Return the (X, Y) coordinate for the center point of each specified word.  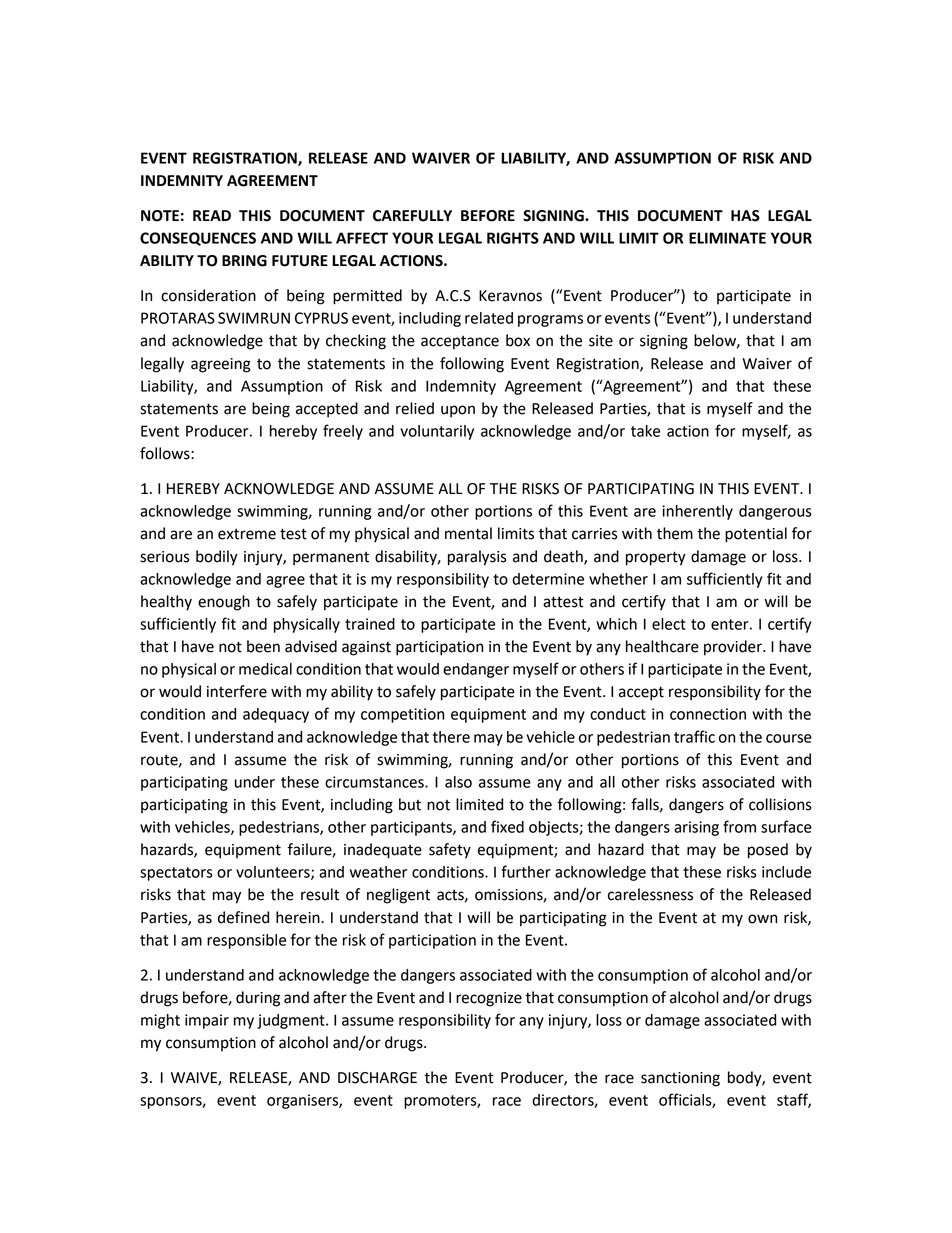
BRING (244, 261)
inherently (697, 512)
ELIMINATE (727, 238)
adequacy (276, 715)
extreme (247, 534)
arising (696, 828)
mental (468, 533)
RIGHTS (513, 238)
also (458, 782)
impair (207, 1021)
